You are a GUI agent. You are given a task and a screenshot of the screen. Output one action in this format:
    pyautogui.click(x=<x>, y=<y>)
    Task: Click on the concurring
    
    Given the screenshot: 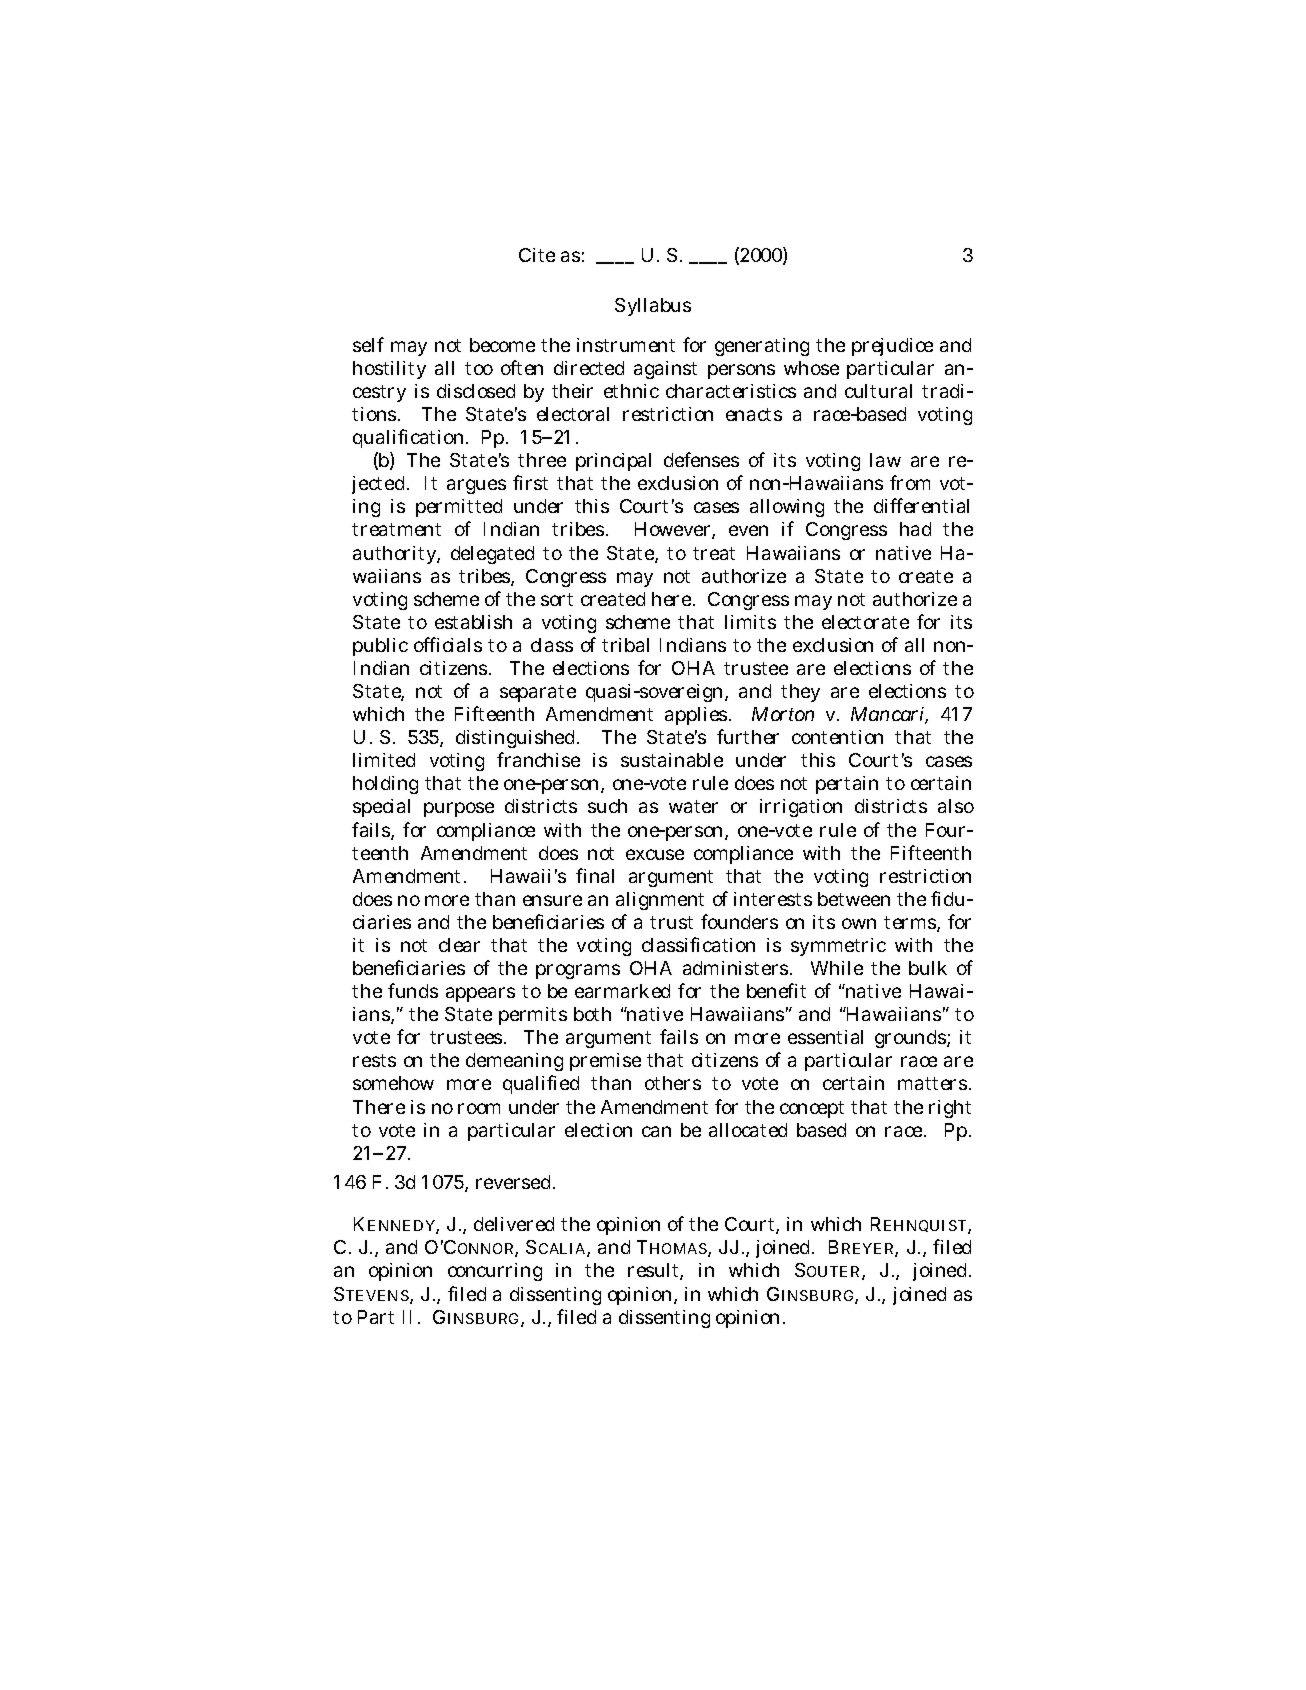 What is the action you would take?
    pyautogui.click(x=495, y=1272)
